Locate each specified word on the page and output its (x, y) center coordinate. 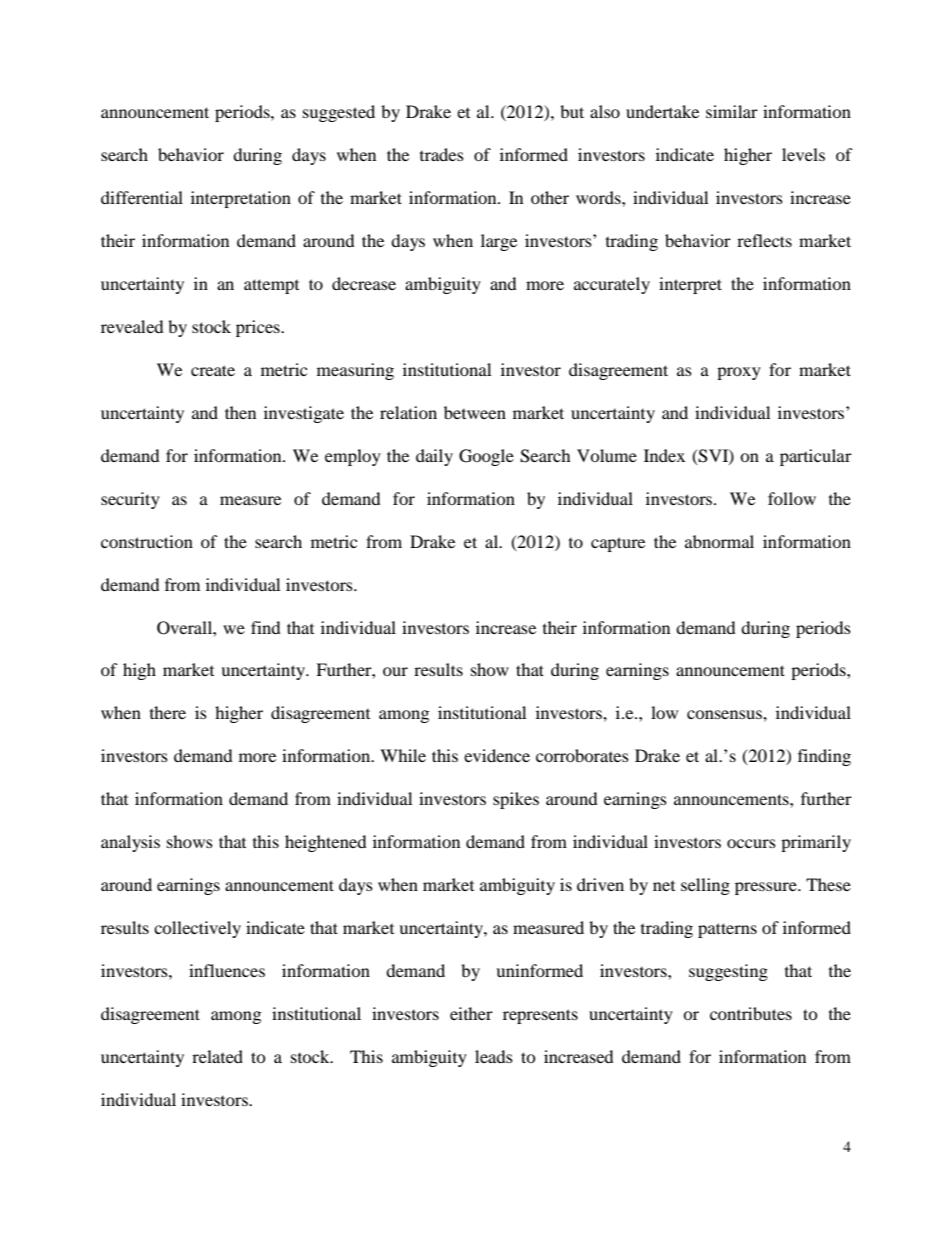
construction (147, 541)
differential (142, 197)
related (217, 1056)
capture (618, 544)
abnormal (719, 541)
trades (442, 154)
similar (732, 111)
